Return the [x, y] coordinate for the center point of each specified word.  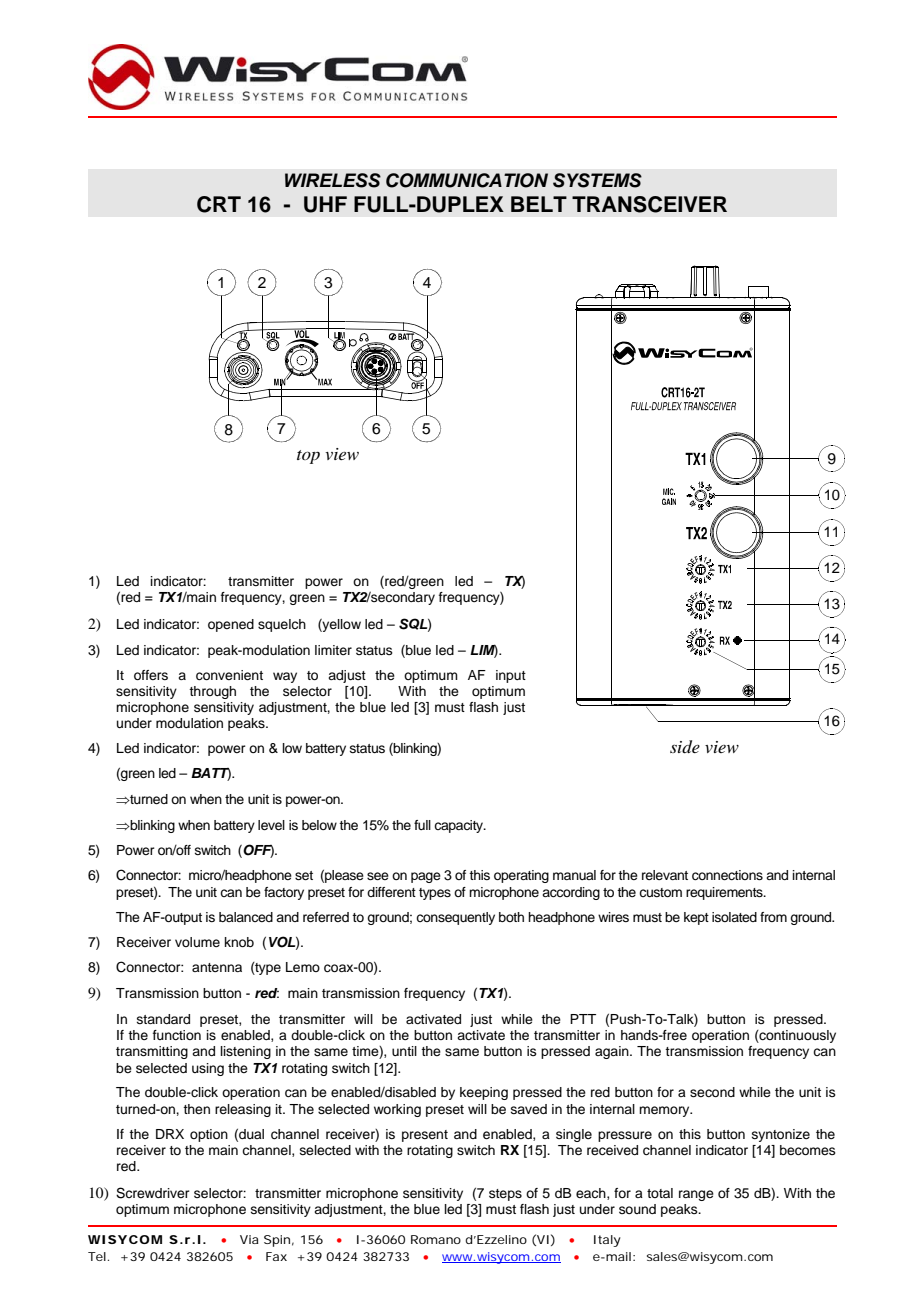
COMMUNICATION [467, 180]
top [308, 457]
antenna [217, 967]
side [685, 747]
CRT [219, 204]
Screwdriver [153, 1193]
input [511, 676]
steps [505, 1195]
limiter [333, 650]
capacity [460, 826]
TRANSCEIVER [649, 204]
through [212, 692]
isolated [734, 917]
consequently [455, 918]
